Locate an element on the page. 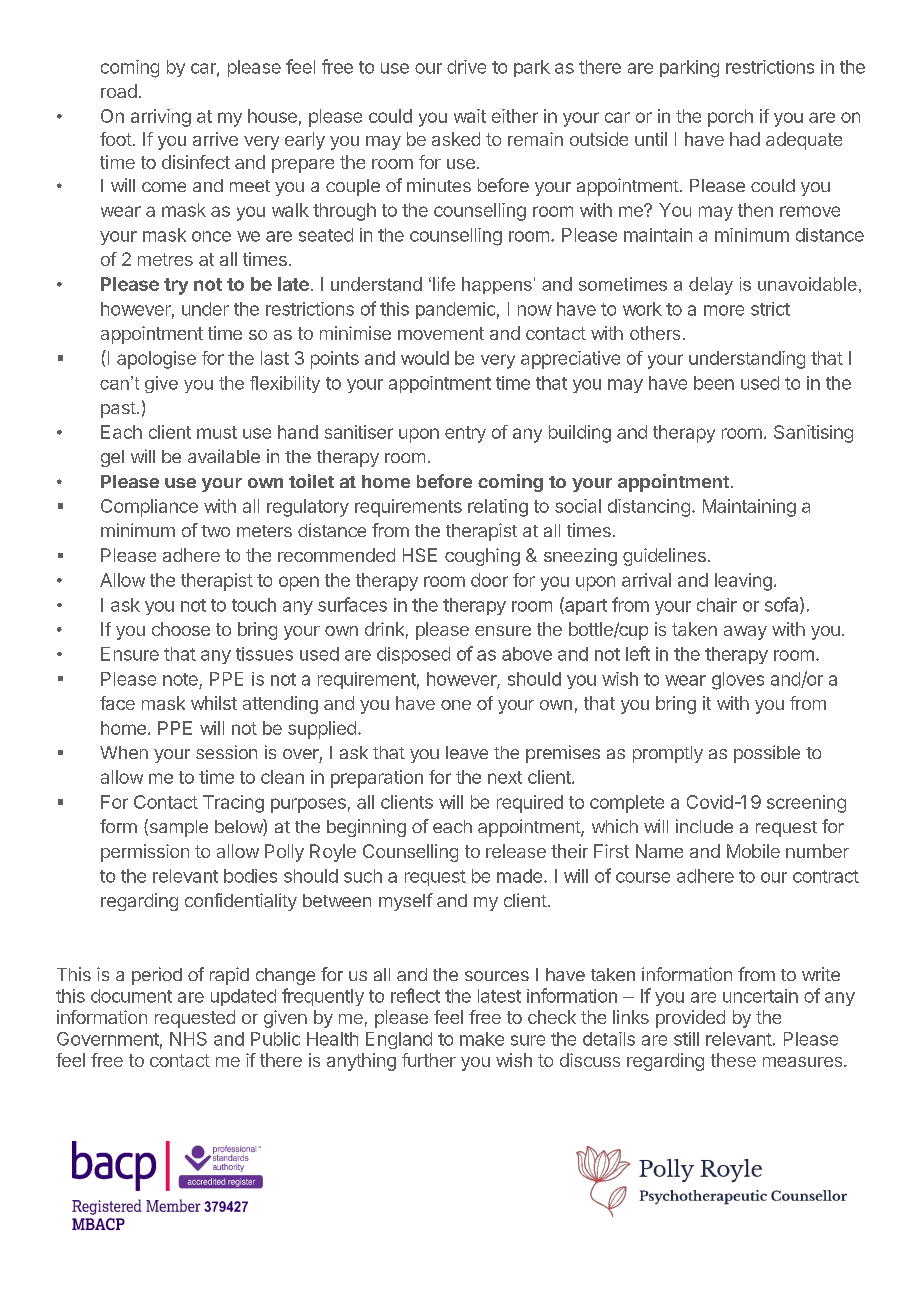 This document has width=924, height=1308. NHS is located at coordinates (188, 1039).
